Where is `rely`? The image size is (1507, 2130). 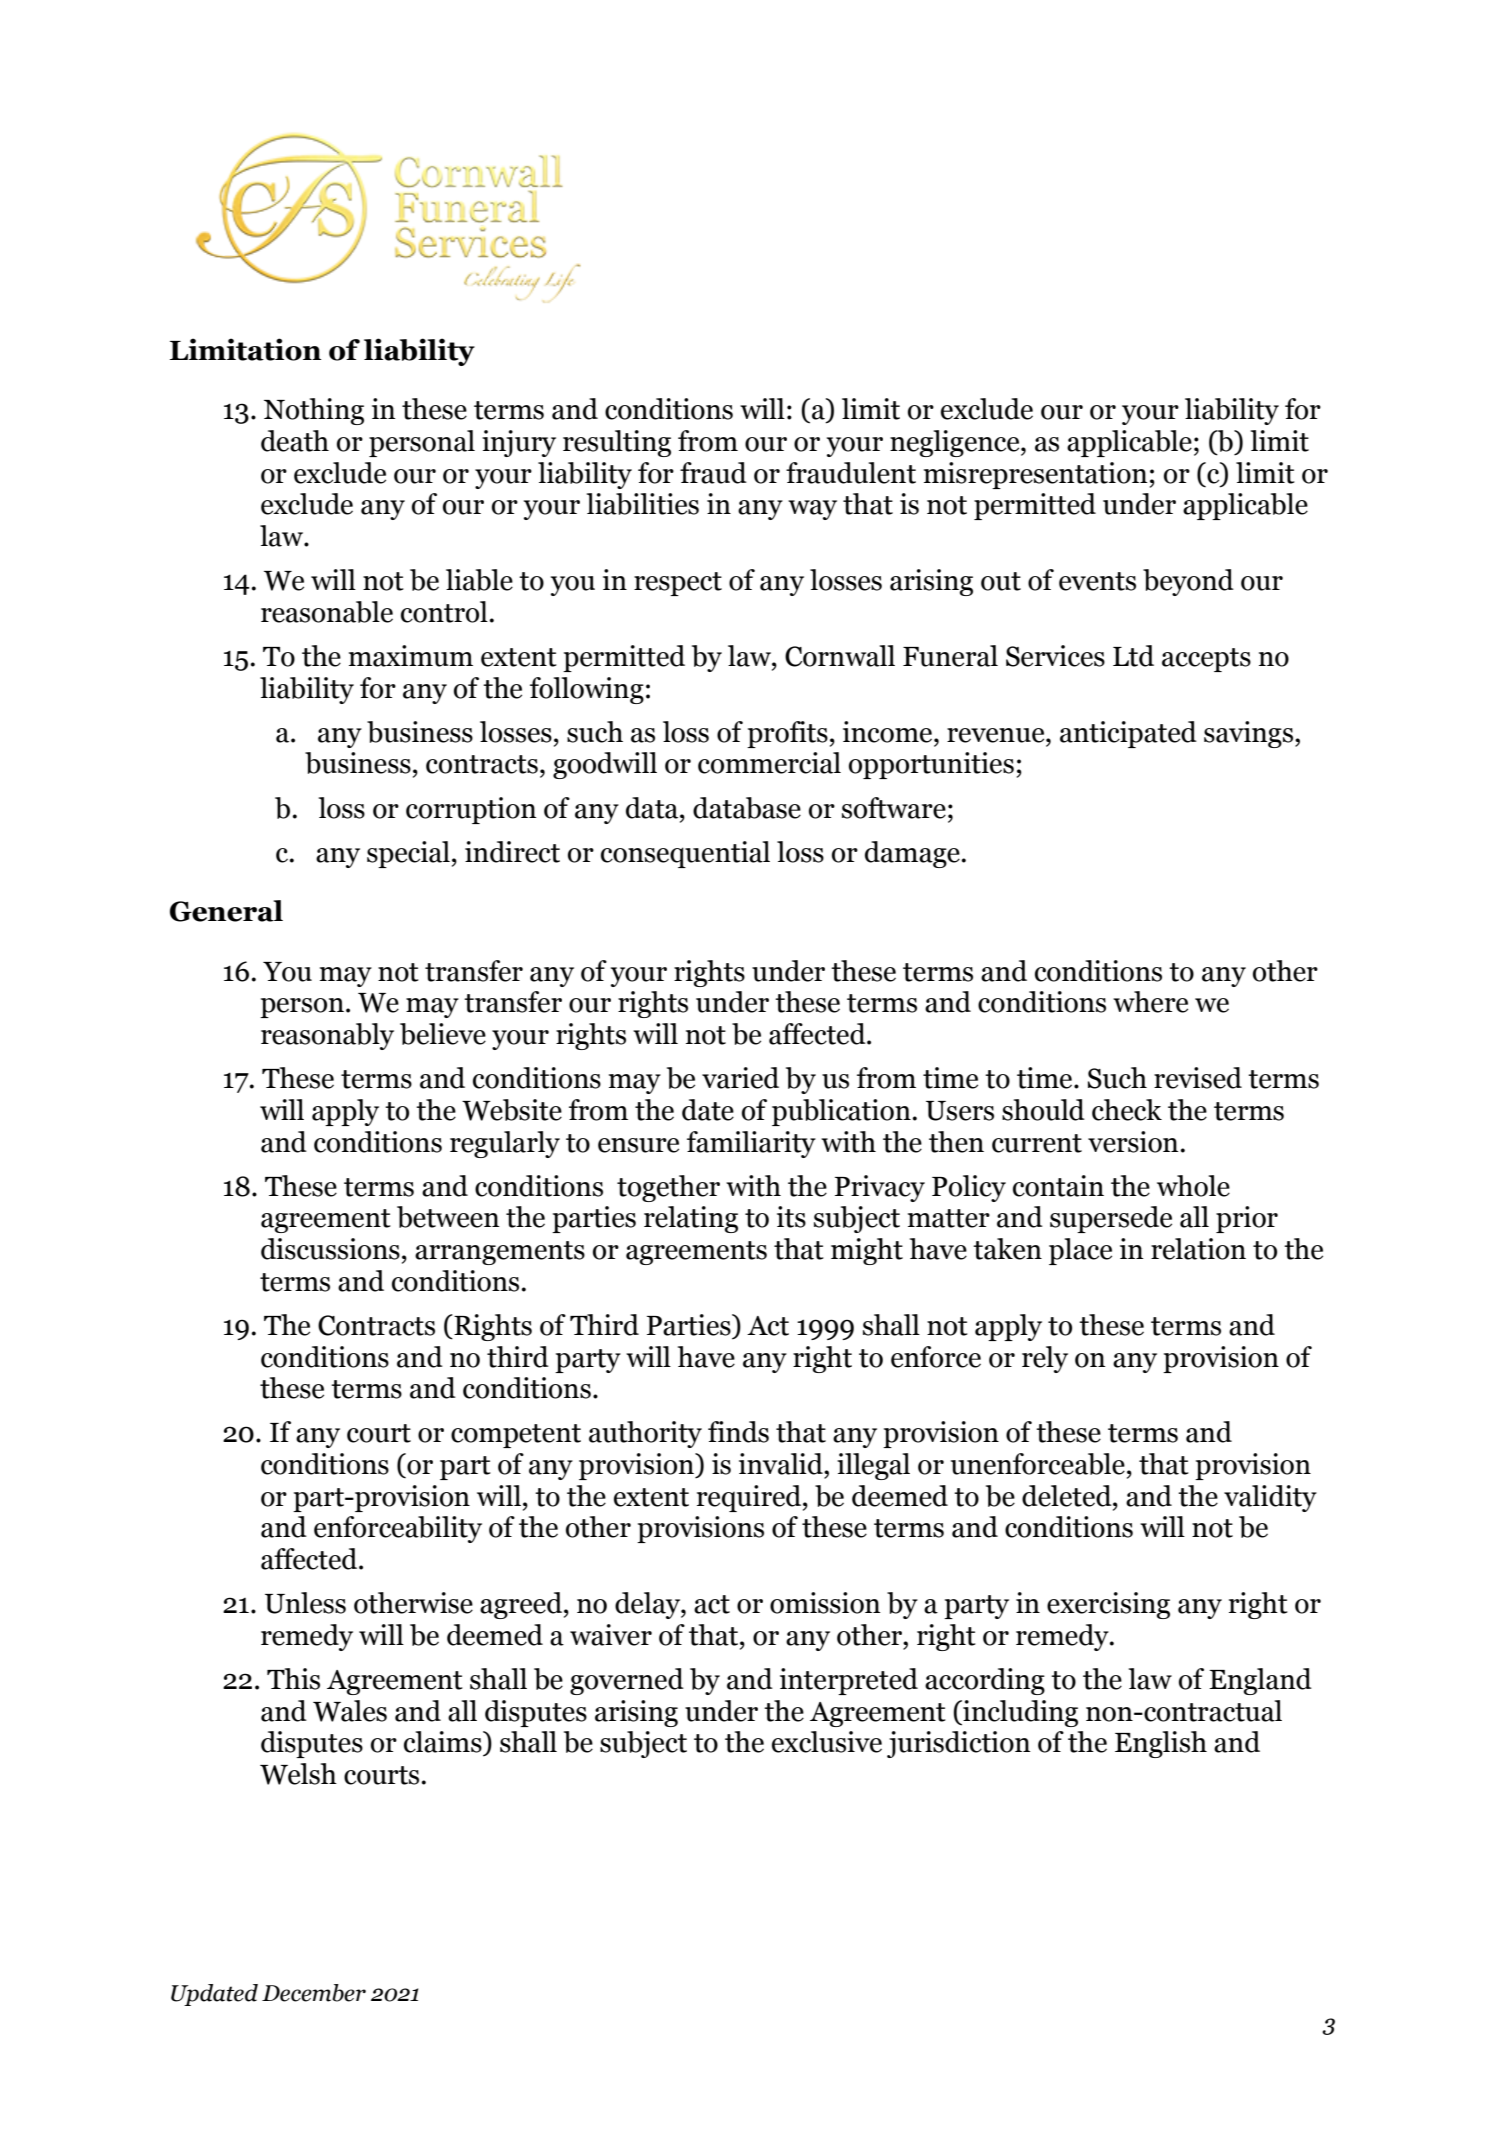 rely is located at coordinates (1045, 1359).
